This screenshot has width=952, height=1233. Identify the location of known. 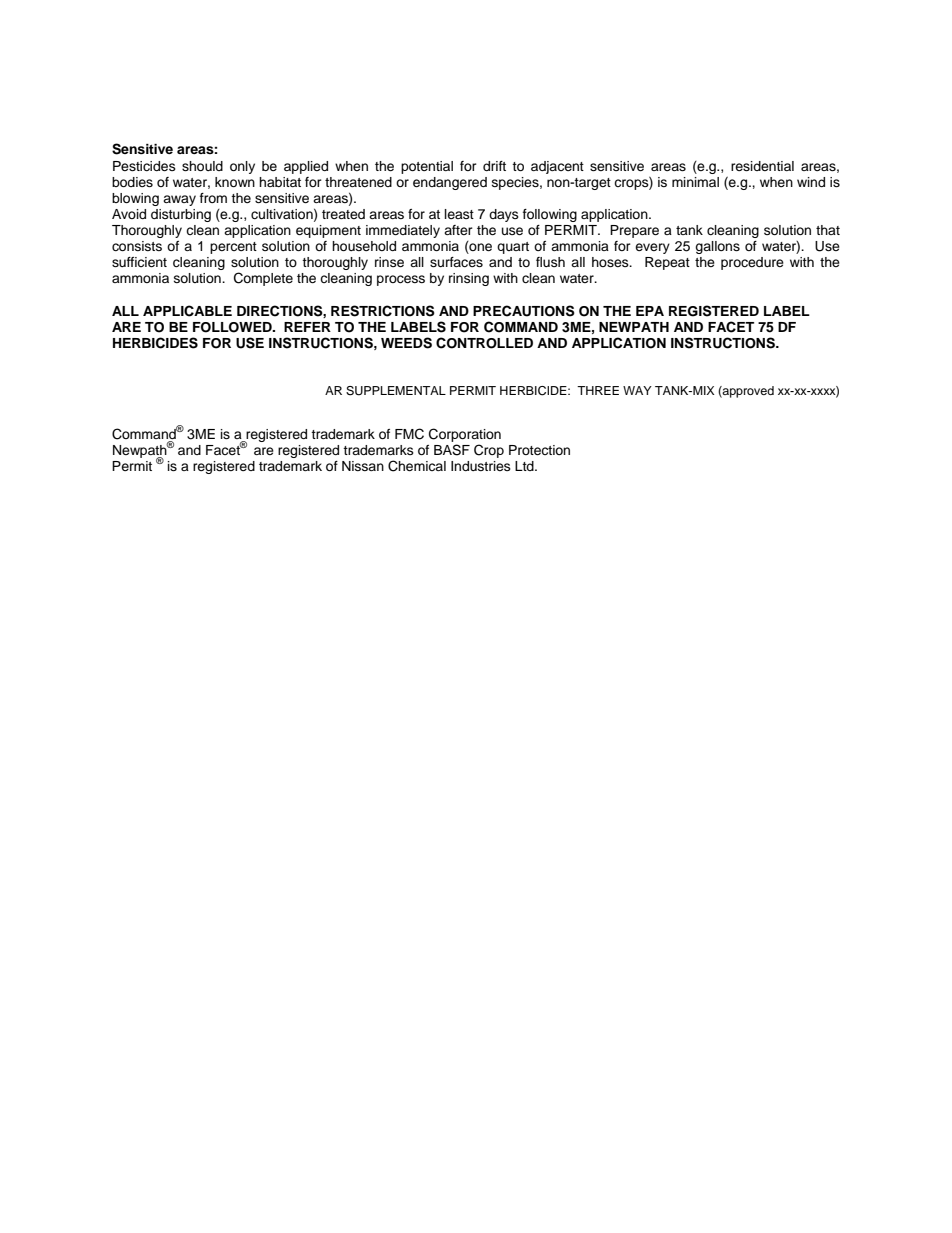
(235, 182).
